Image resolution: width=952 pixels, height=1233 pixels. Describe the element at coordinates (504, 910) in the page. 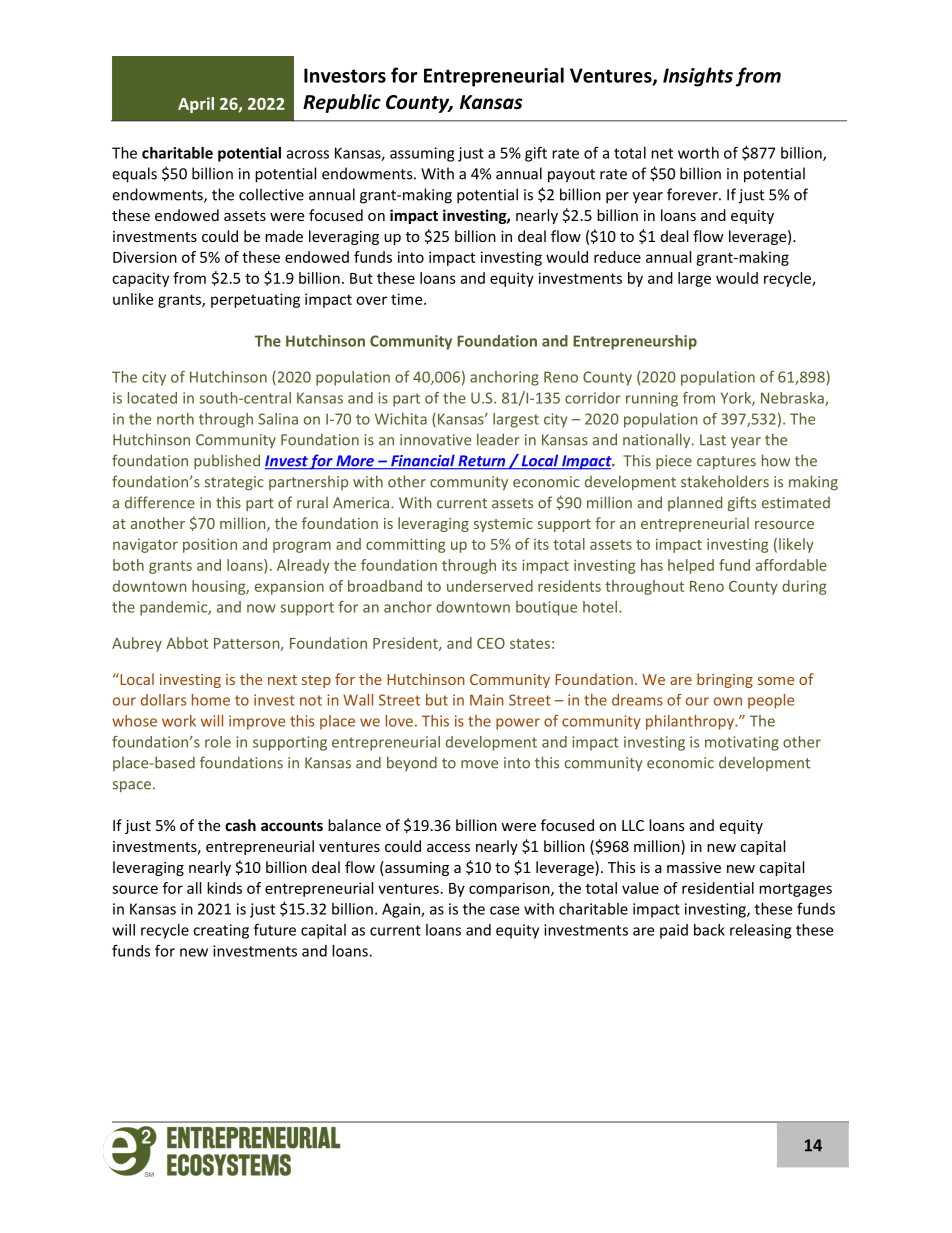

I see `case` at that location.
